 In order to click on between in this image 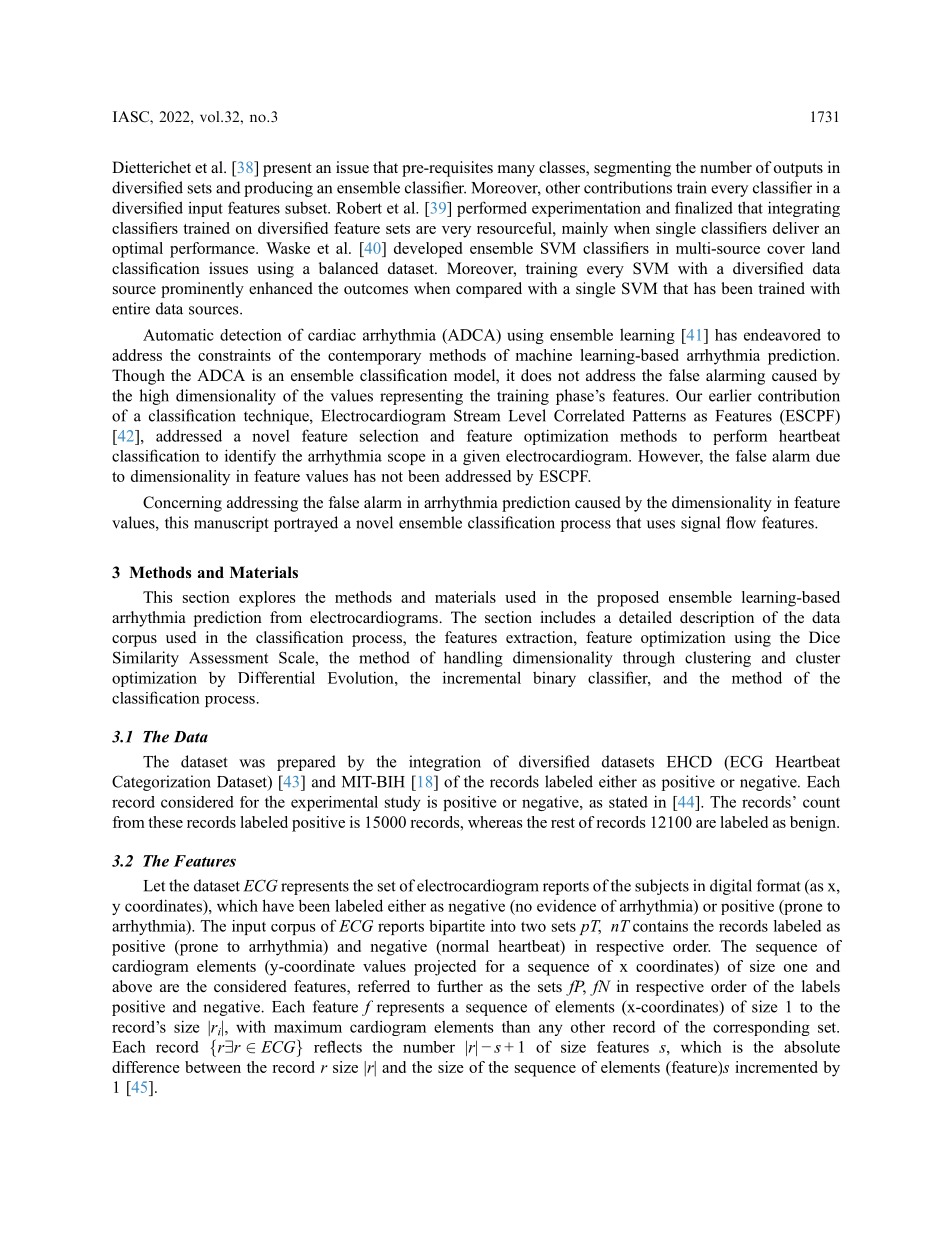, I will do `click(213, 1067)`.
